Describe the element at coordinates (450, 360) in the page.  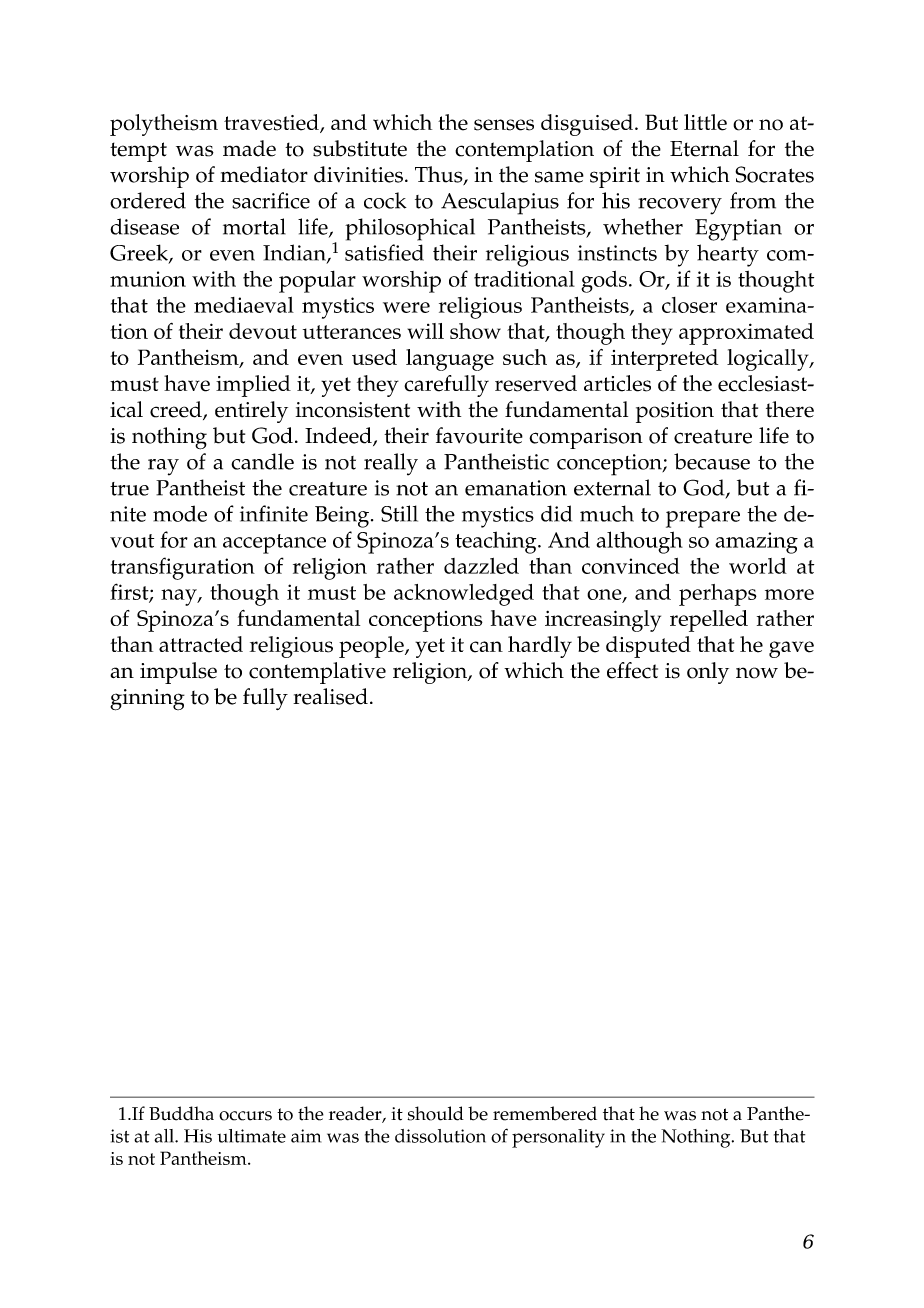
I see `language` at that location.
